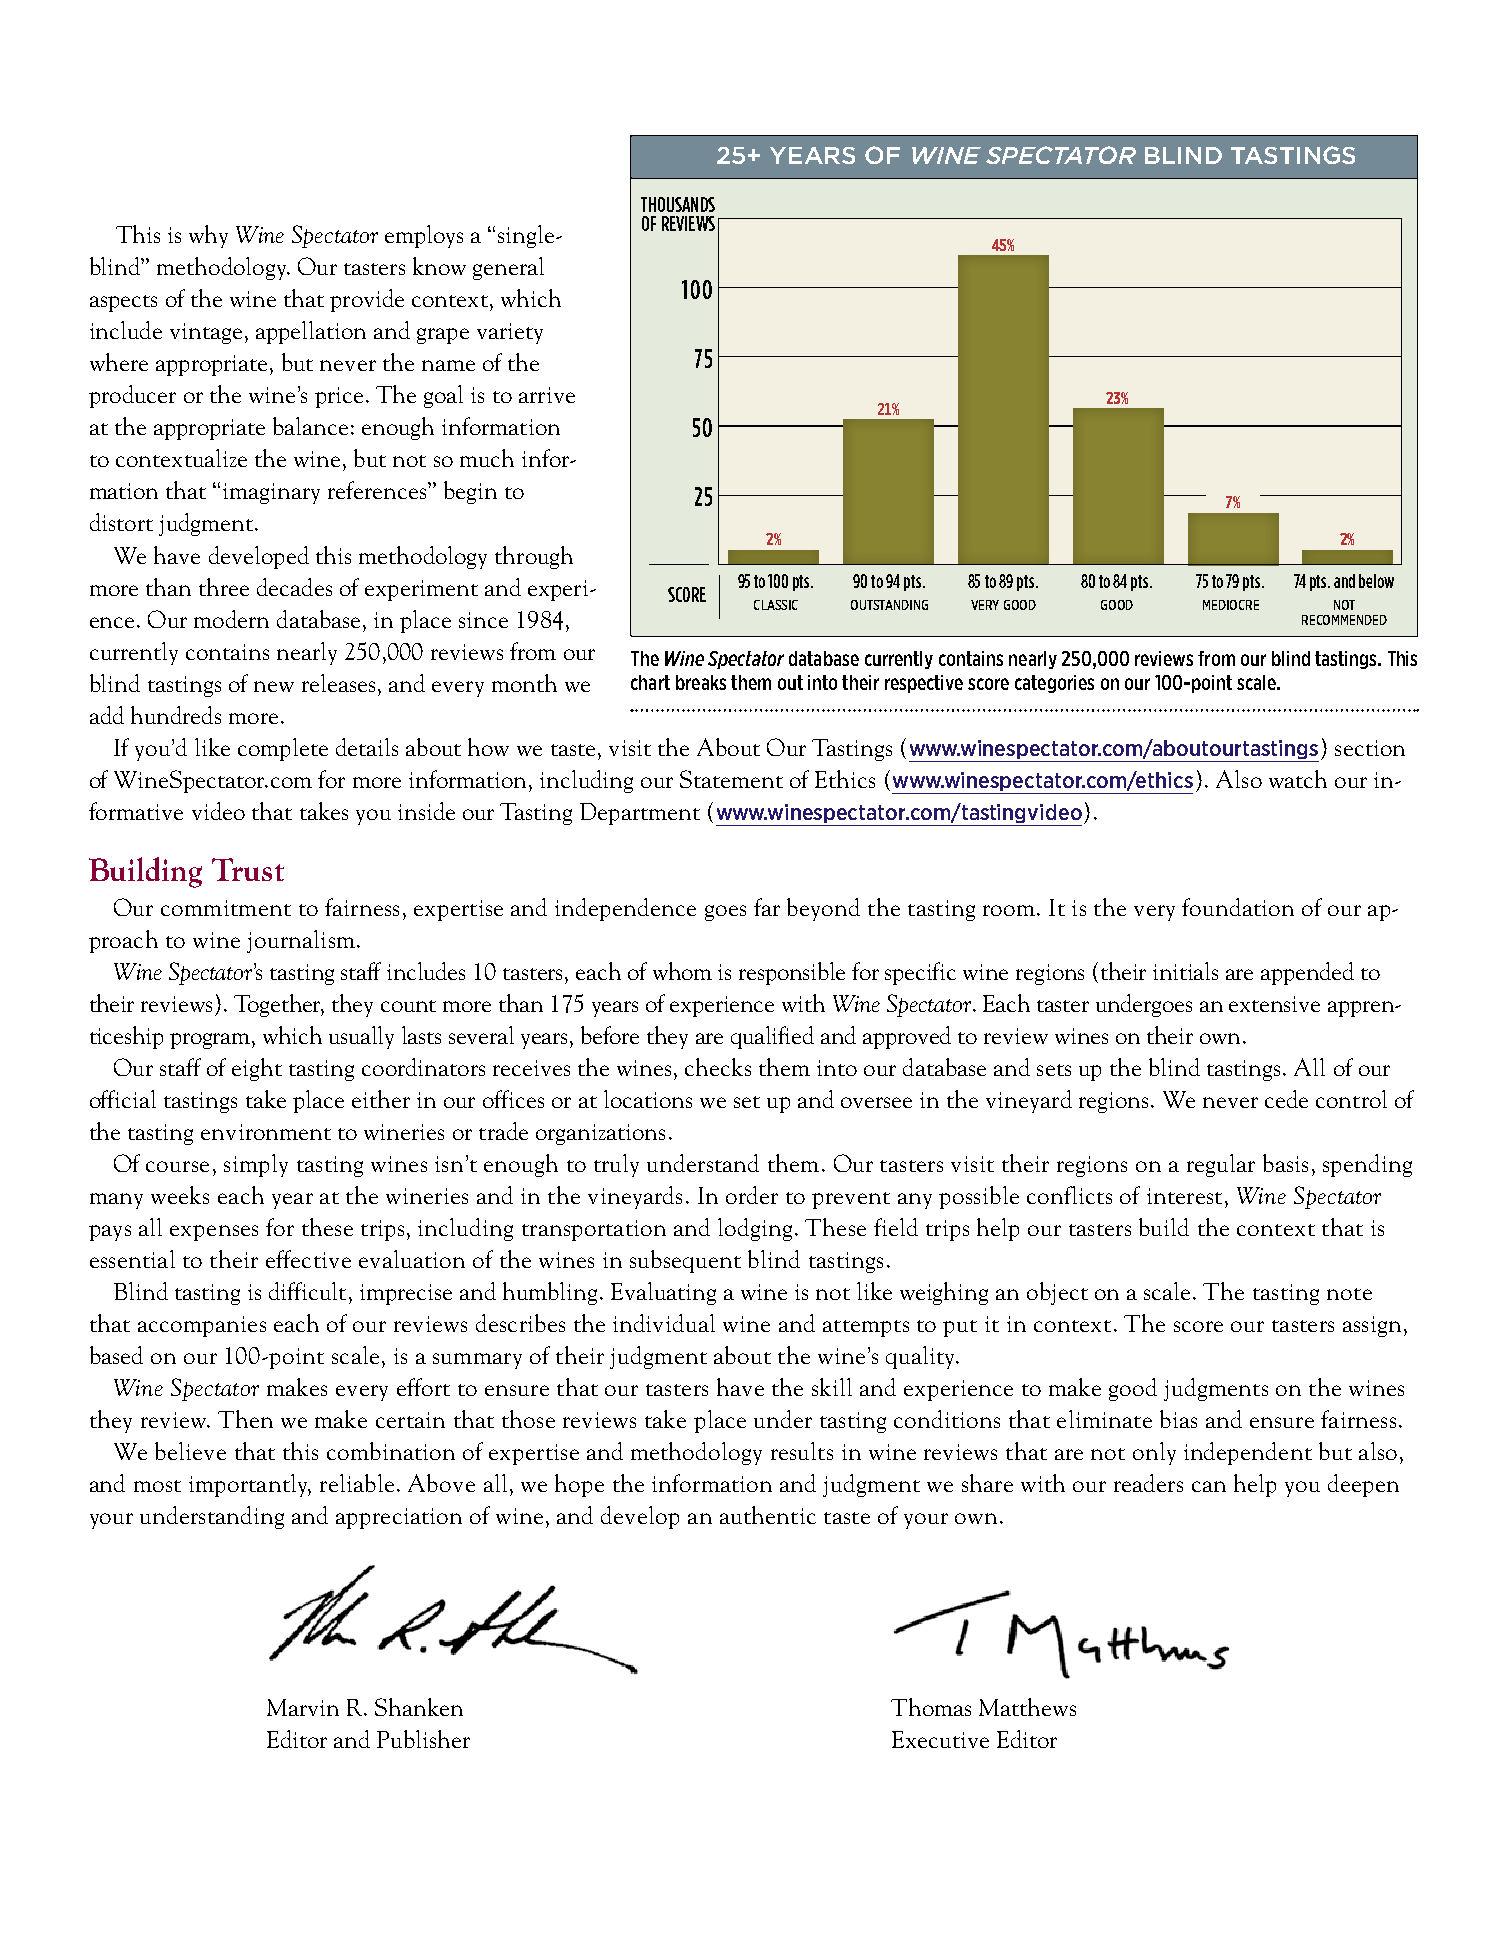 The image size is (1507, 1950). Describe the element at coordinates (1298, 779) in the screenshot. I see `watch` at that location.
